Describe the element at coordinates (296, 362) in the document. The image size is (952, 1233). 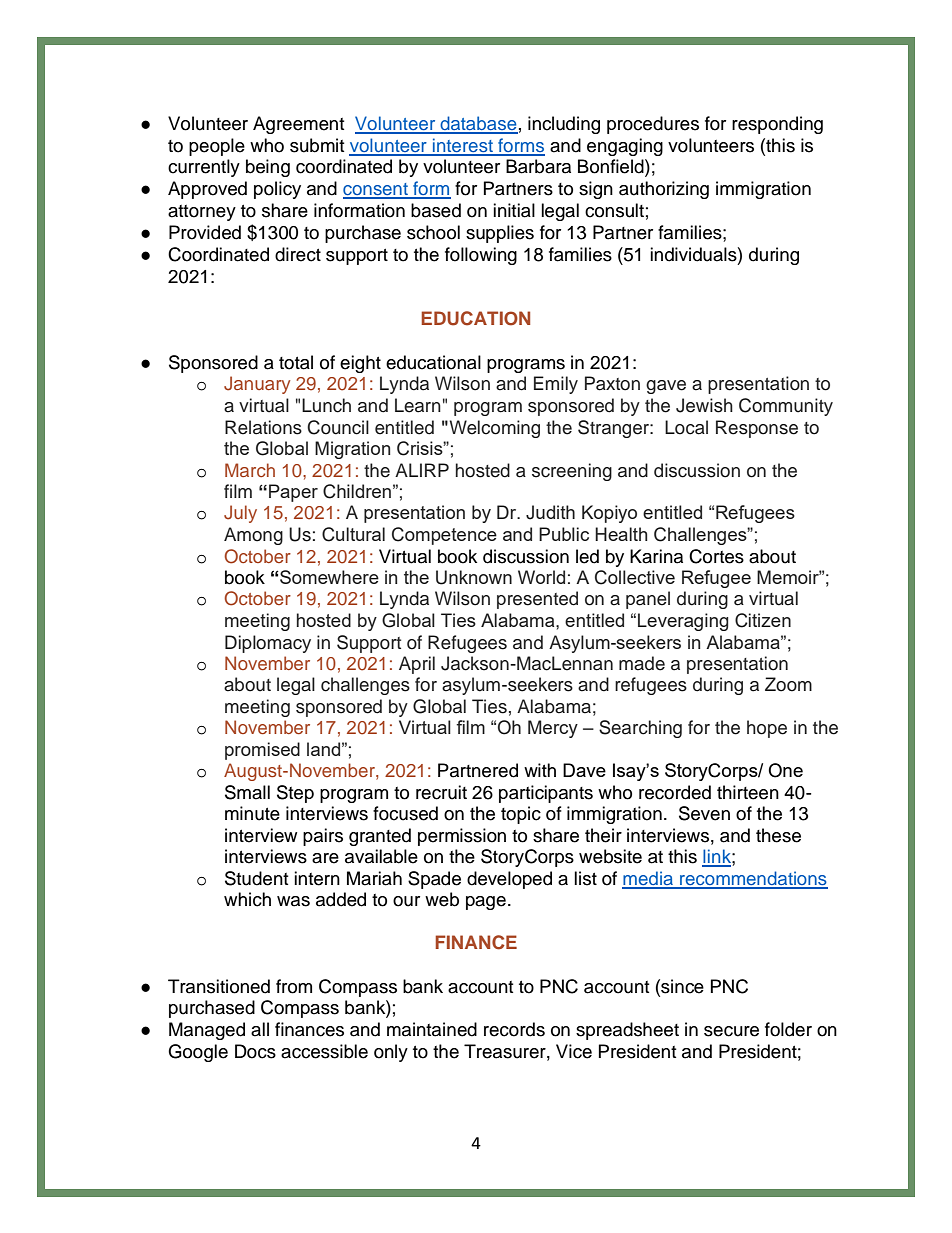
I see `total` at that location.
